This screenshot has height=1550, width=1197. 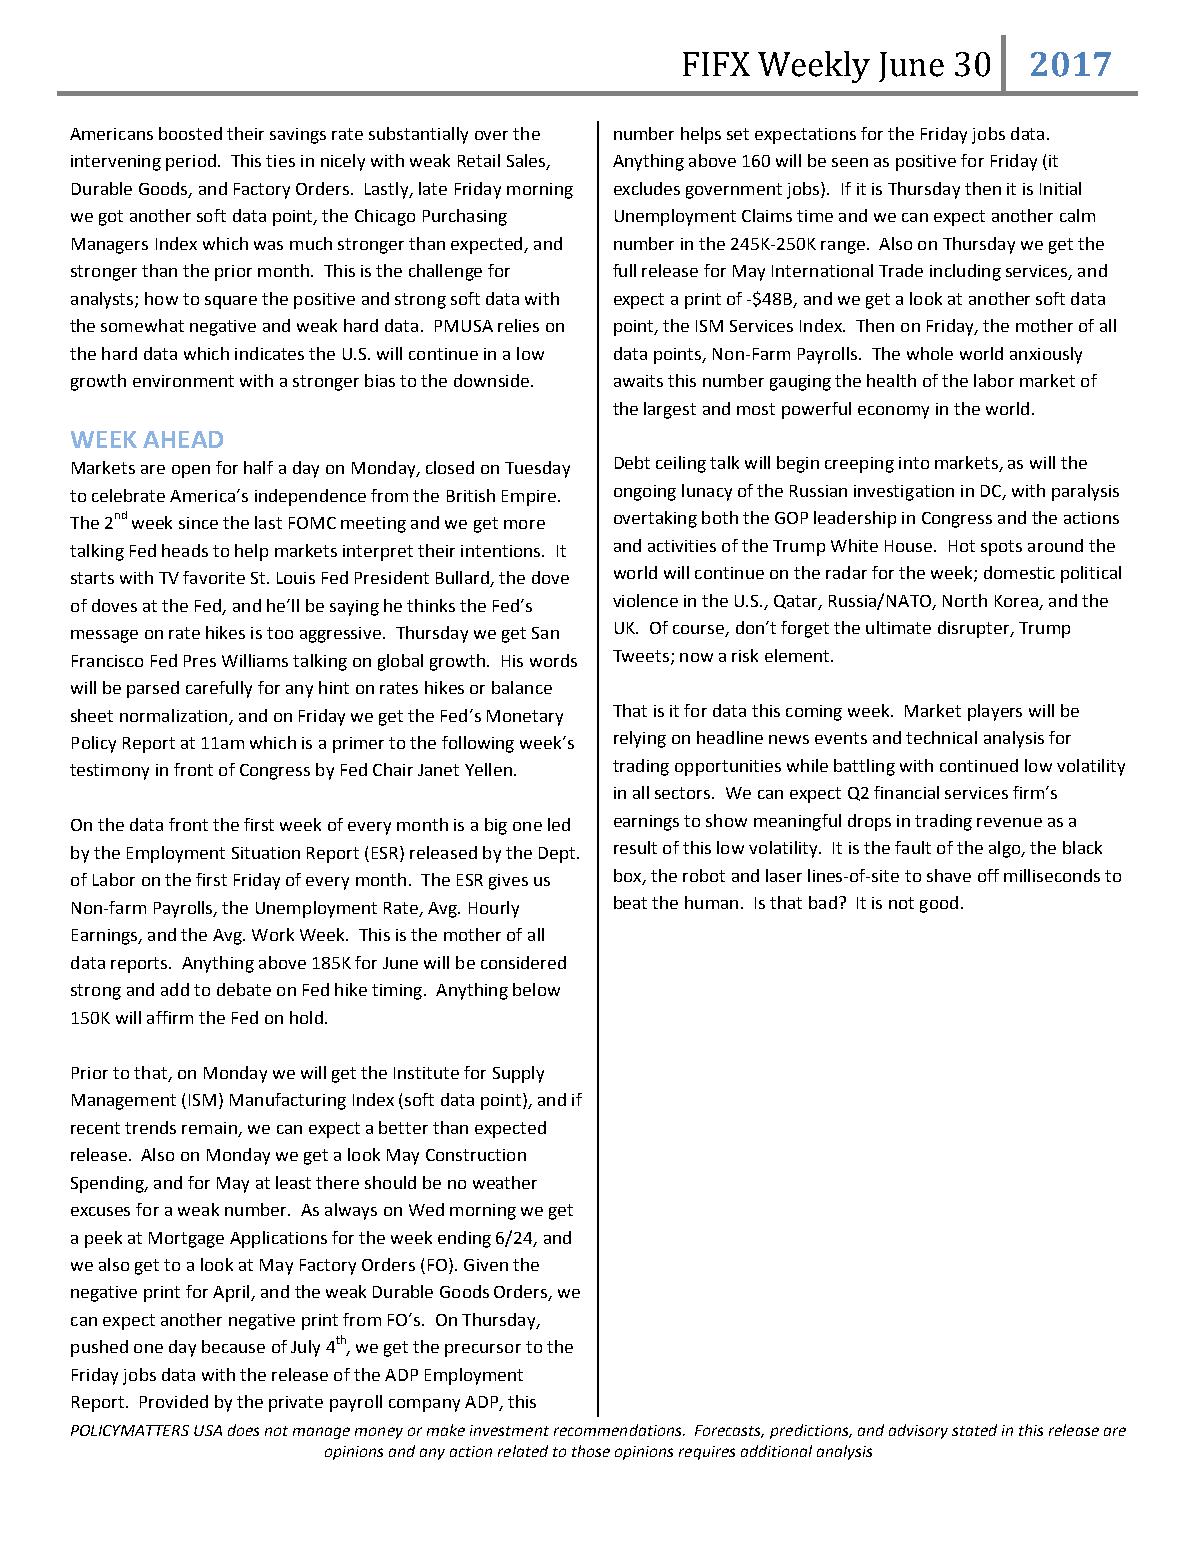 I want to click on revenue, so click(x=1009, y=822).
